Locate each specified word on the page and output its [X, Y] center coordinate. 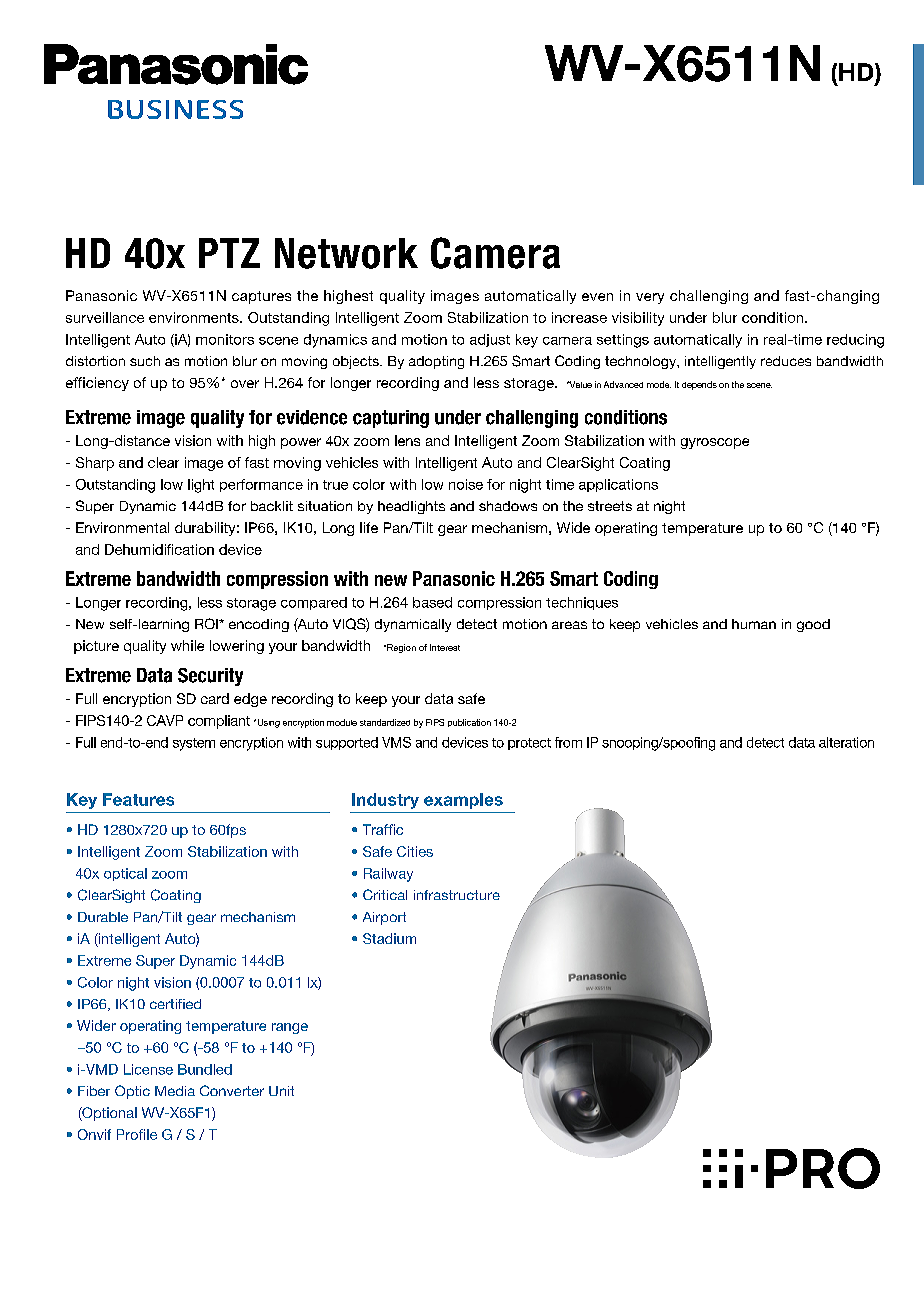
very [650, 298]
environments [195, 317]
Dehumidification [159, 549]
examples [463, 801]
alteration [846, 742]
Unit [281, 1091]
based [432, 602]
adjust [490, 340]
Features [138, 799]
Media [175, 1091]
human [754, 624]
